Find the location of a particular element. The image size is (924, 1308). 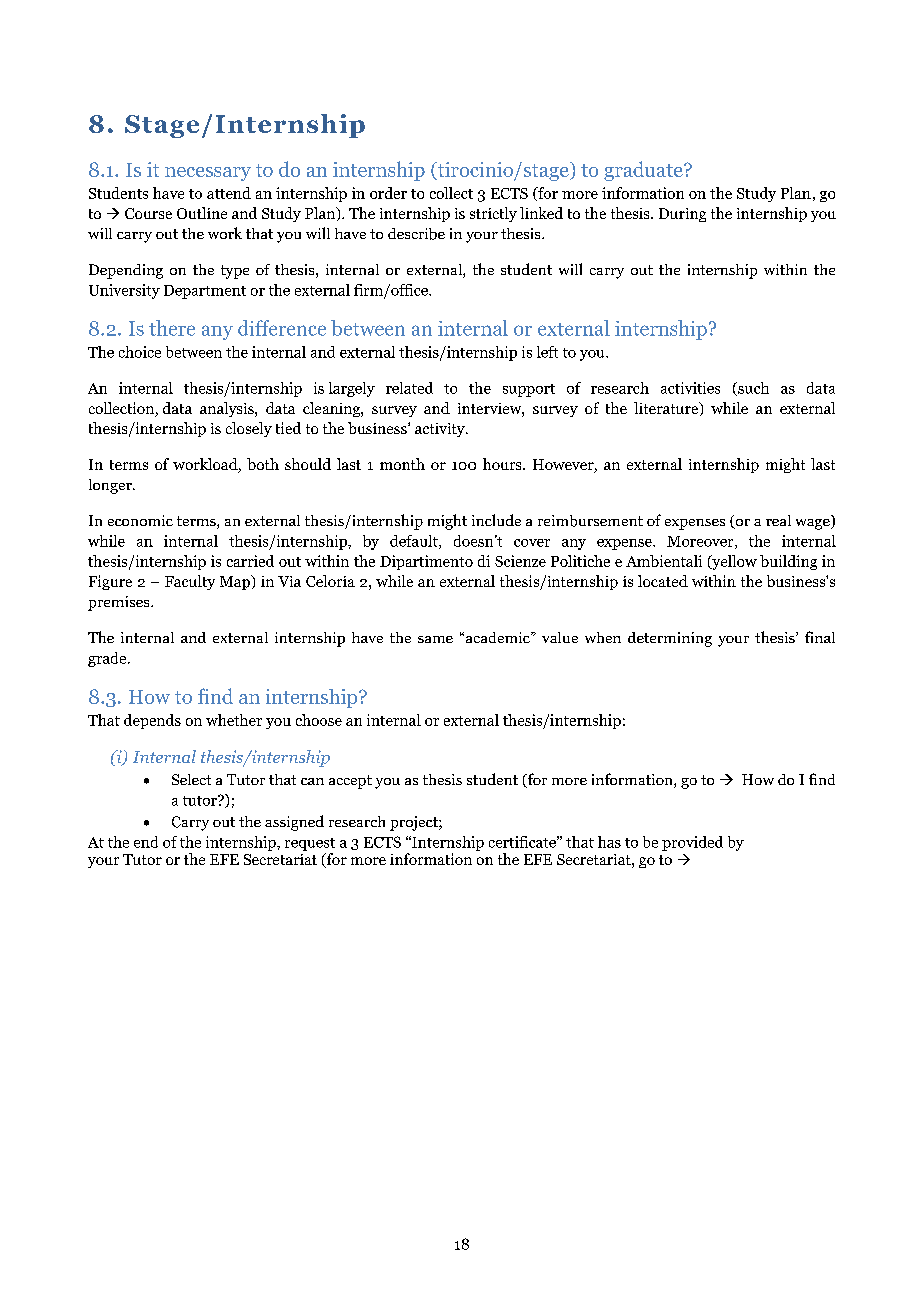

project is located at coordinates (415, 823).
